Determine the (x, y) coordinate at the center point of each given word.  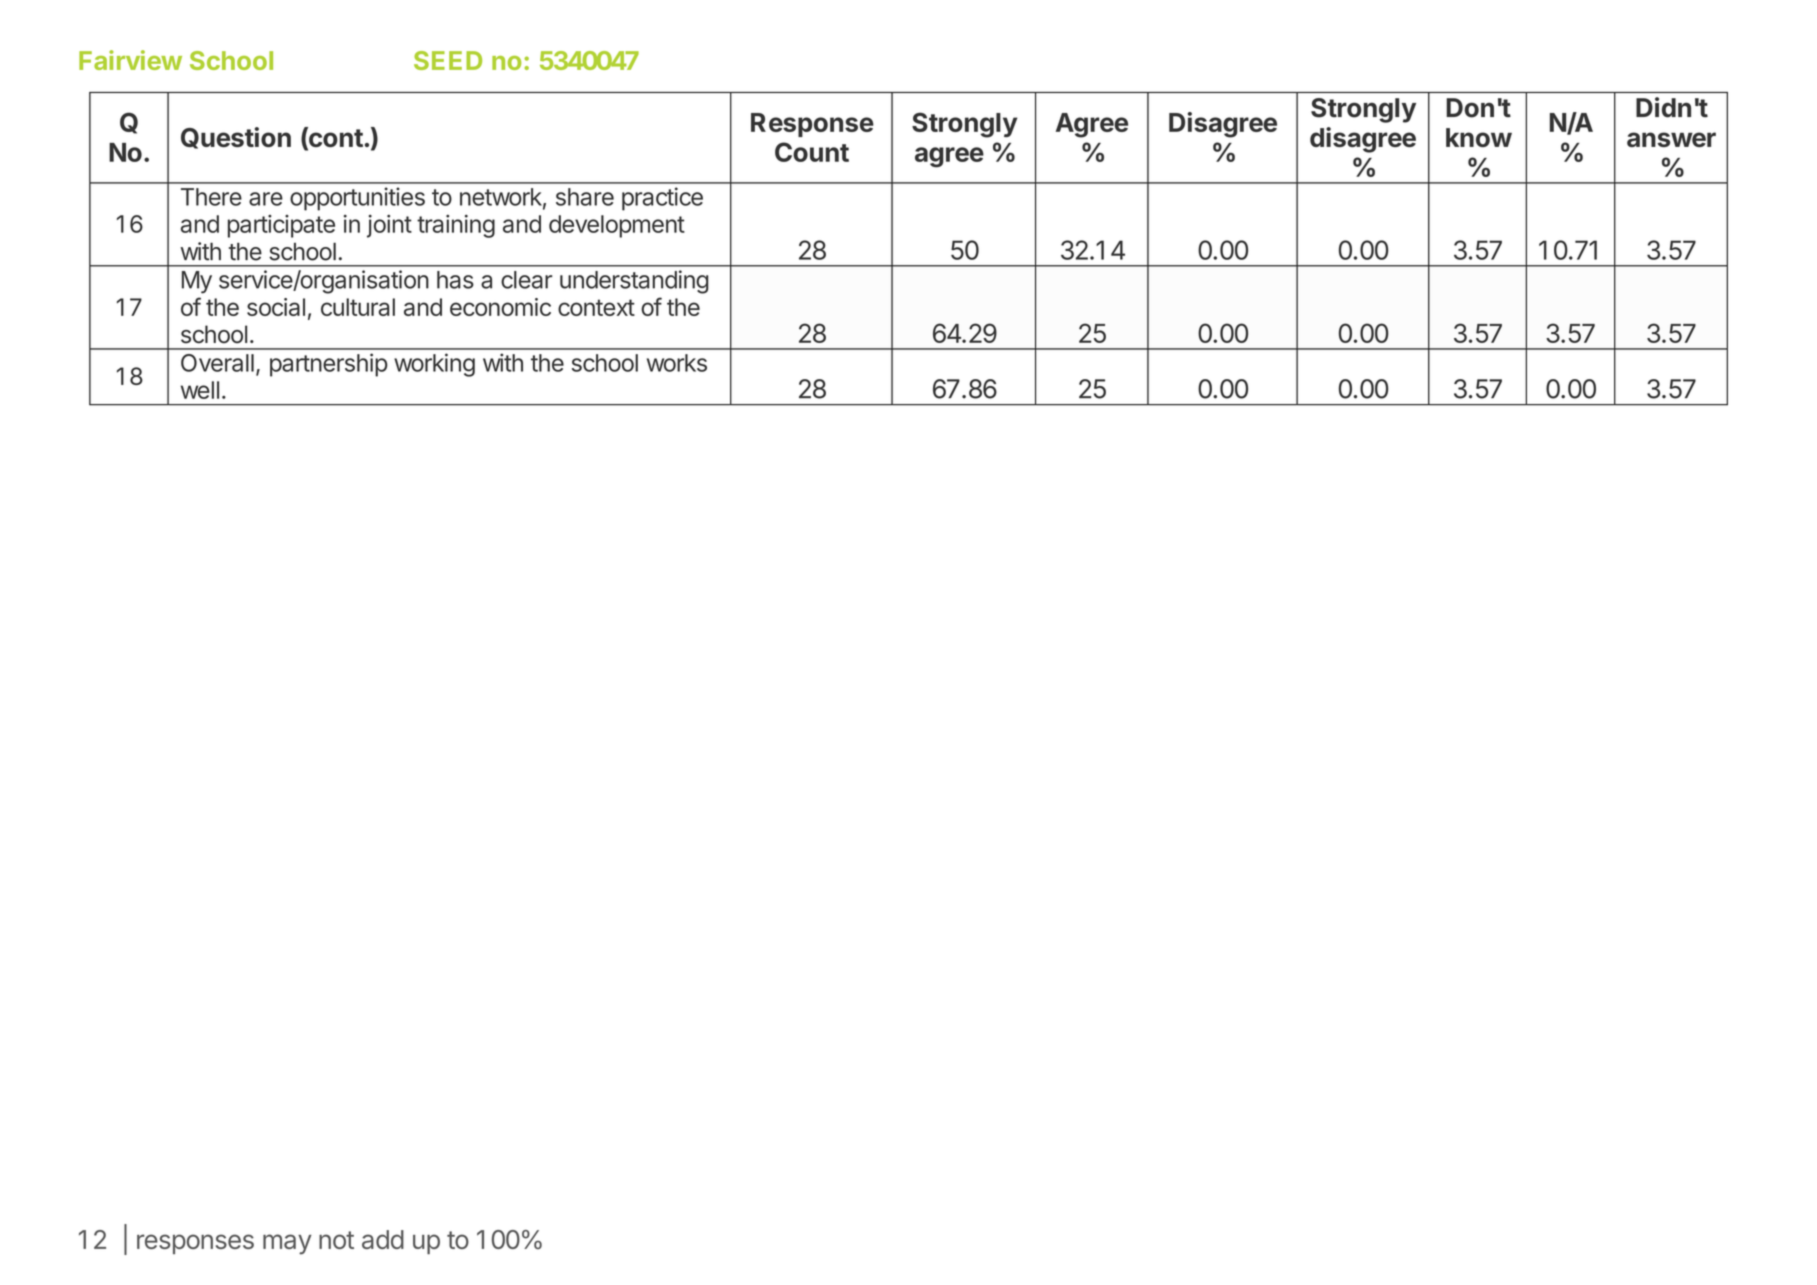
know (1479, 137)
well (200, 390)
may (287, 1244)
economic (500, 307)
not (336, 1240)
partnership (328, 365)
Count (812, 152)
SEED (448, 60)
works (677, 363)
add (383, 1239)
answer (1671, 139)
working (434, 365)
